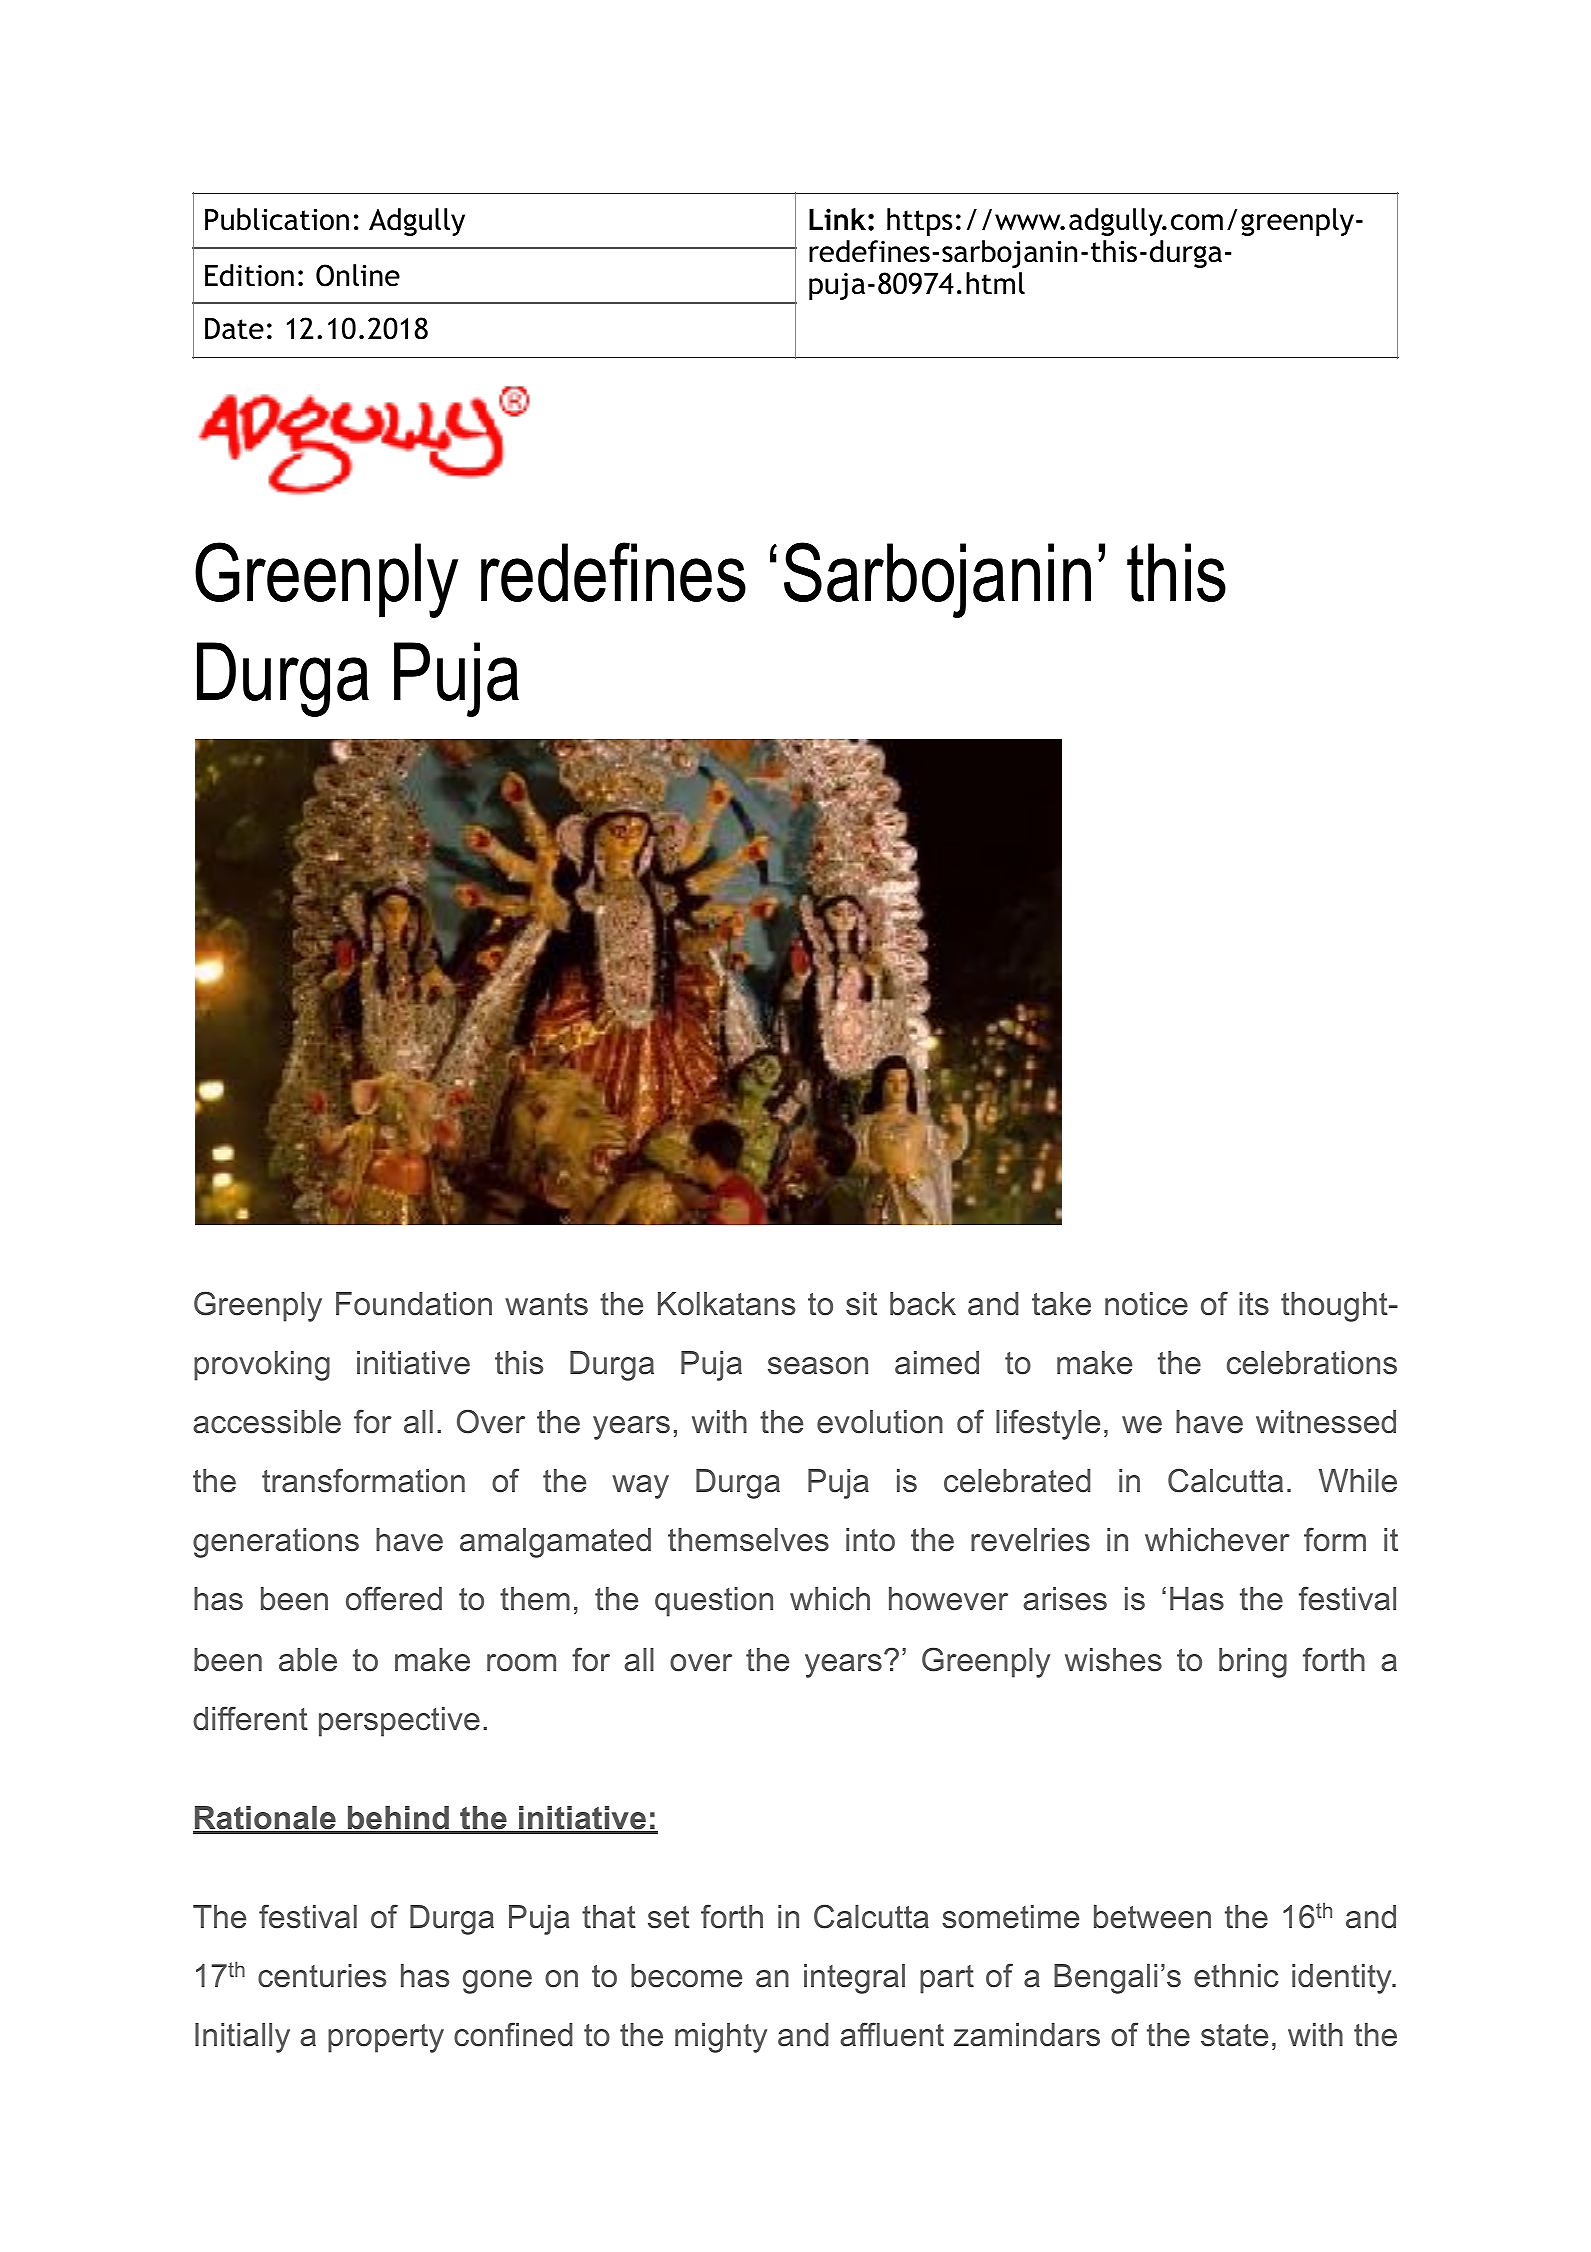  I want to click on sit, so click(861, 1304).
